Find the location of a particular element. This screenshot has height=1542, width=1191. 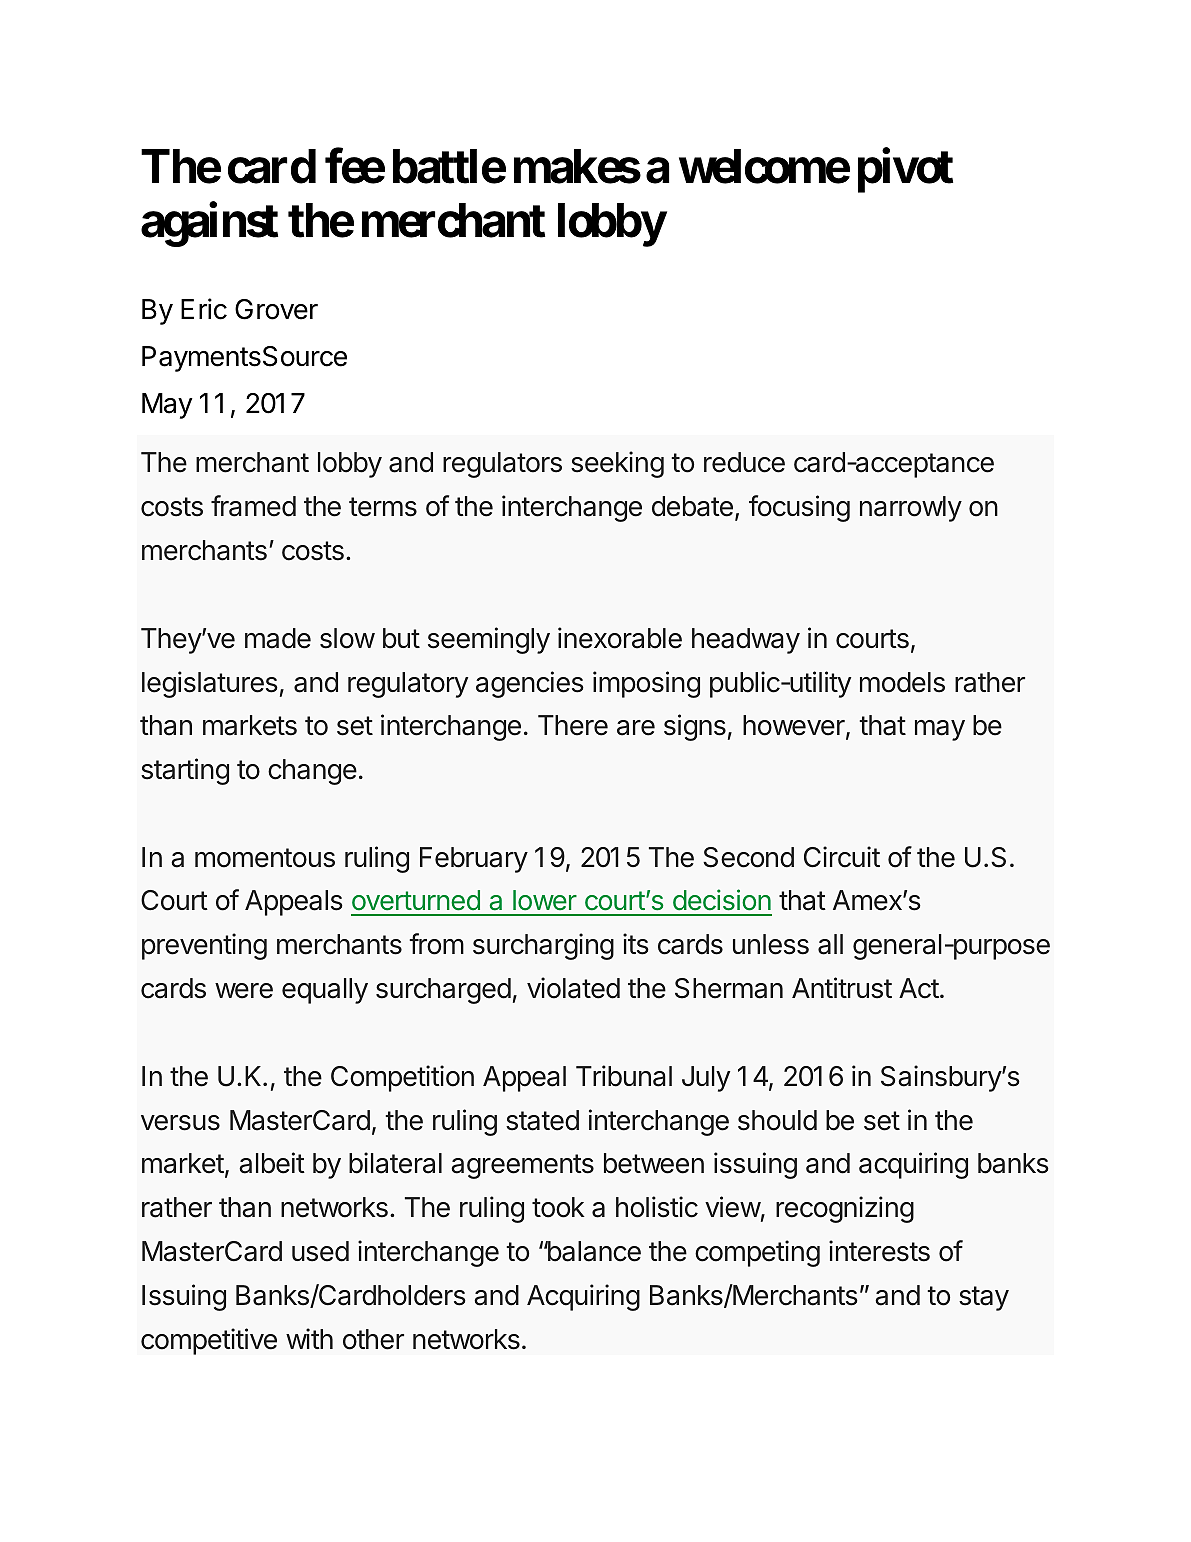

preventing is located at coordinates (204, 946).
